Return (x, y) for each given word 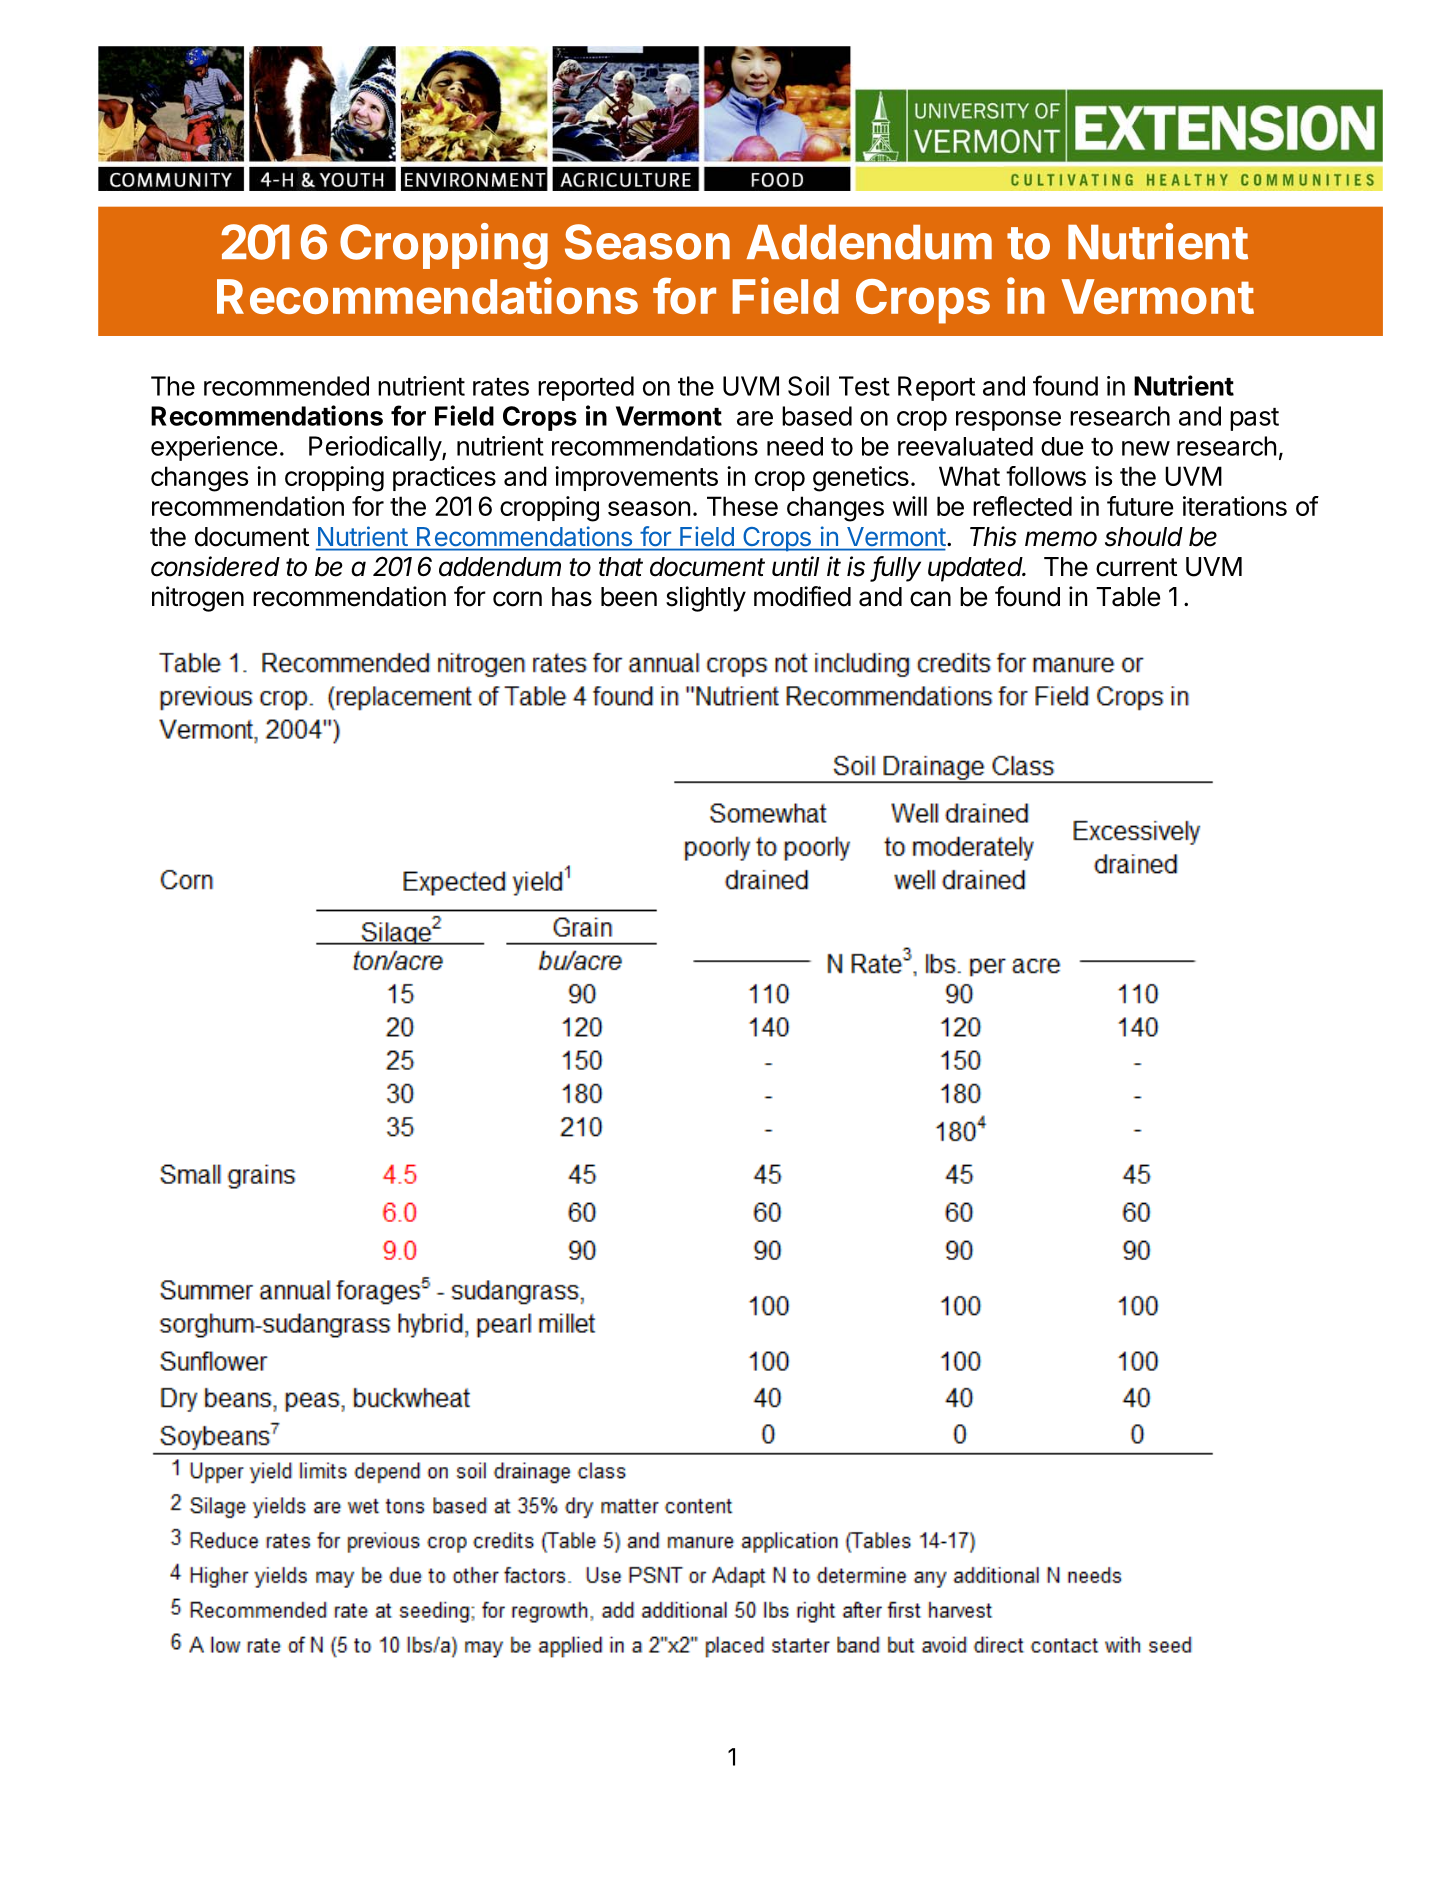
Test (864, 386)
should (1144, 537)
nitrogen (198, 599)
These (742, 506)
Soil (808, 386)
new (1146, 448)
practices (444, 478)
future (1140, 506)
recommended (286, 386)
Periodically (376, 448)
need (795, 446)
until (796, 566)
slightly (706, 599)
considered (215, 566)
